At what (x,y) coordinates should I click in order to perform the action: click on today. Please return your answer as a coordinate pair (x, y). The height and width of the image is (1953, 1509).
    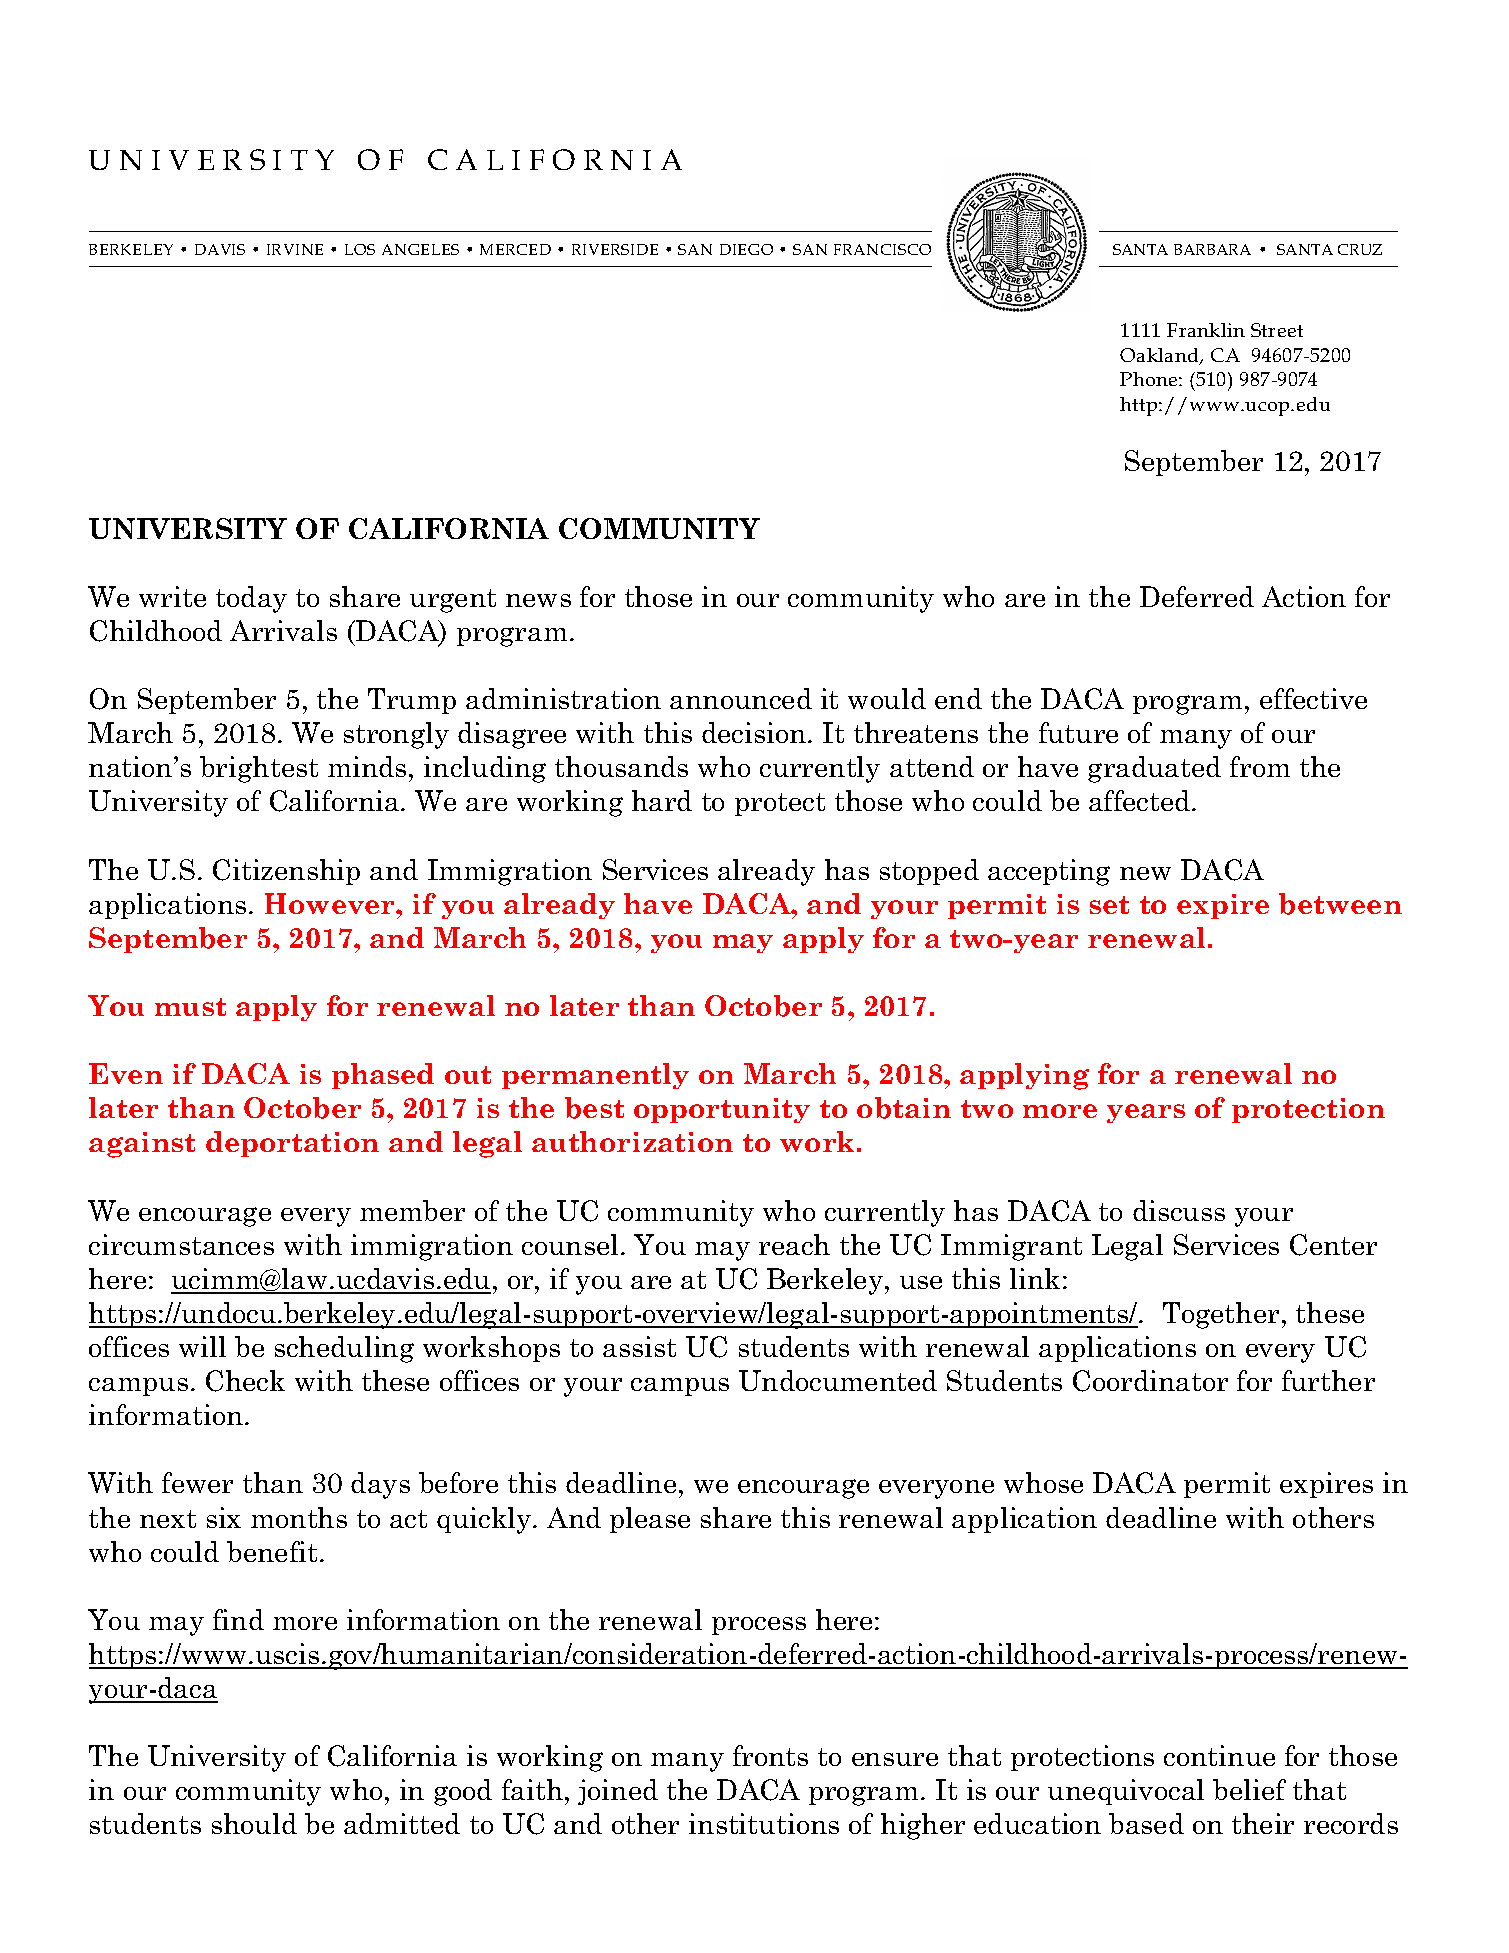
    Looking at the image, I should click on (251, 599).
